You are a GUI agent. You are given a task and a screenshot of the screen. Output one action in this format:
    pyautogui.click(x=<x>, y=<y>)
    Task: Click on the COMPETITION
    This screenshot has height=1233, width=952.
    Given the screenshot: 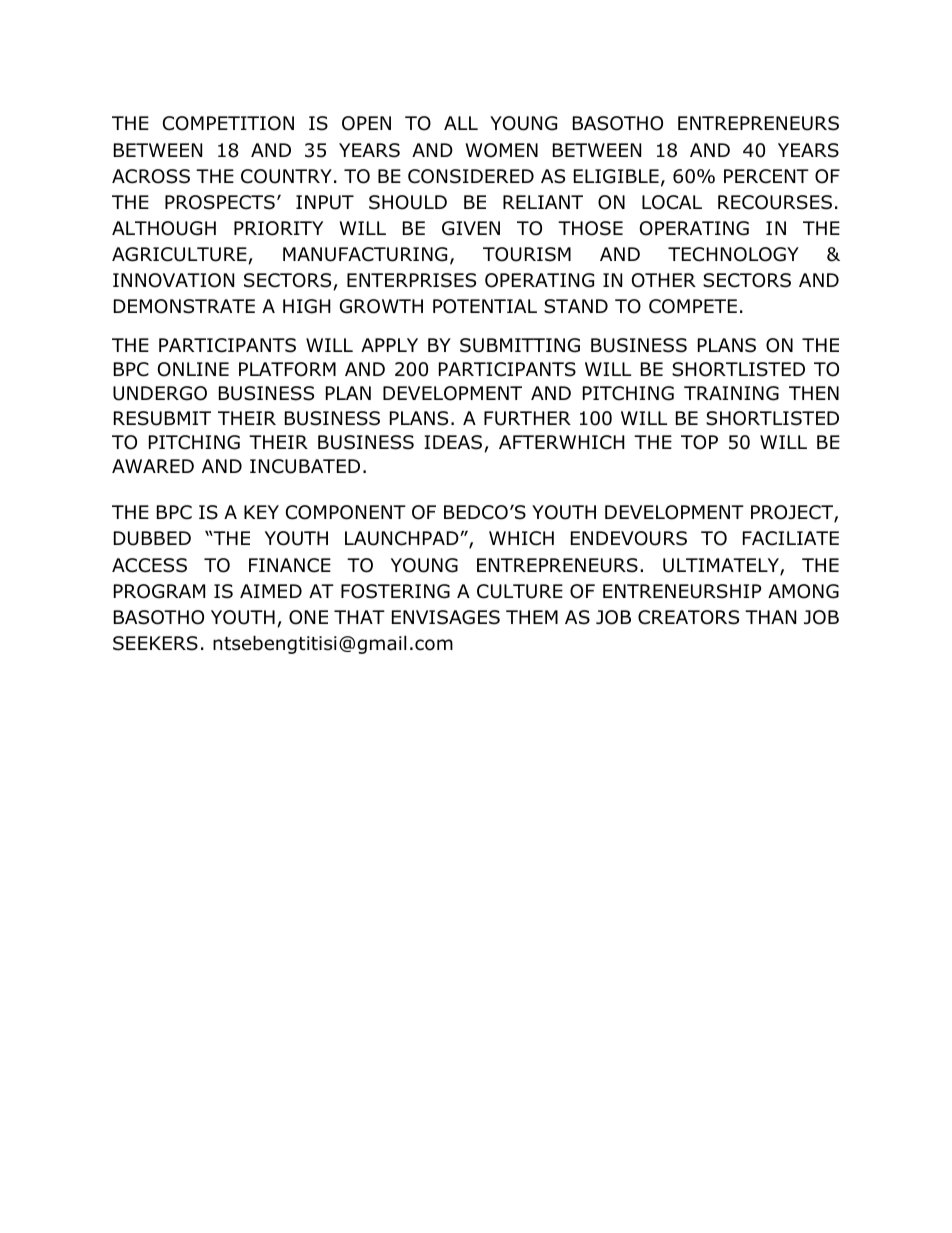 What is the action you would take?
    pyautogui.click(x=228, y=123)
